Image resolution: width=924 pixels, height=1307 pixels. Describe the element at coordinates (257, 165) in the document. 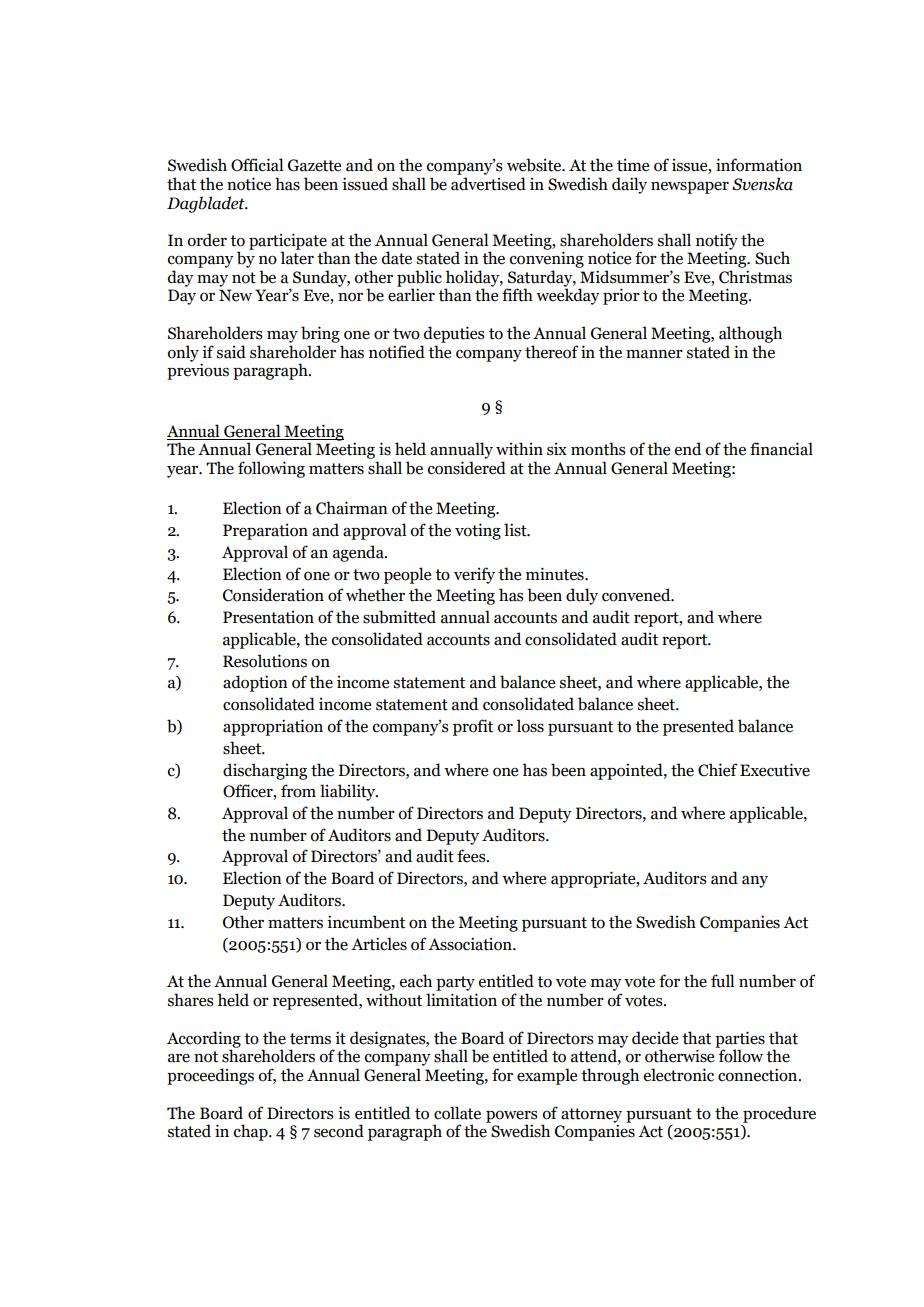

I see `Official` at that location.
